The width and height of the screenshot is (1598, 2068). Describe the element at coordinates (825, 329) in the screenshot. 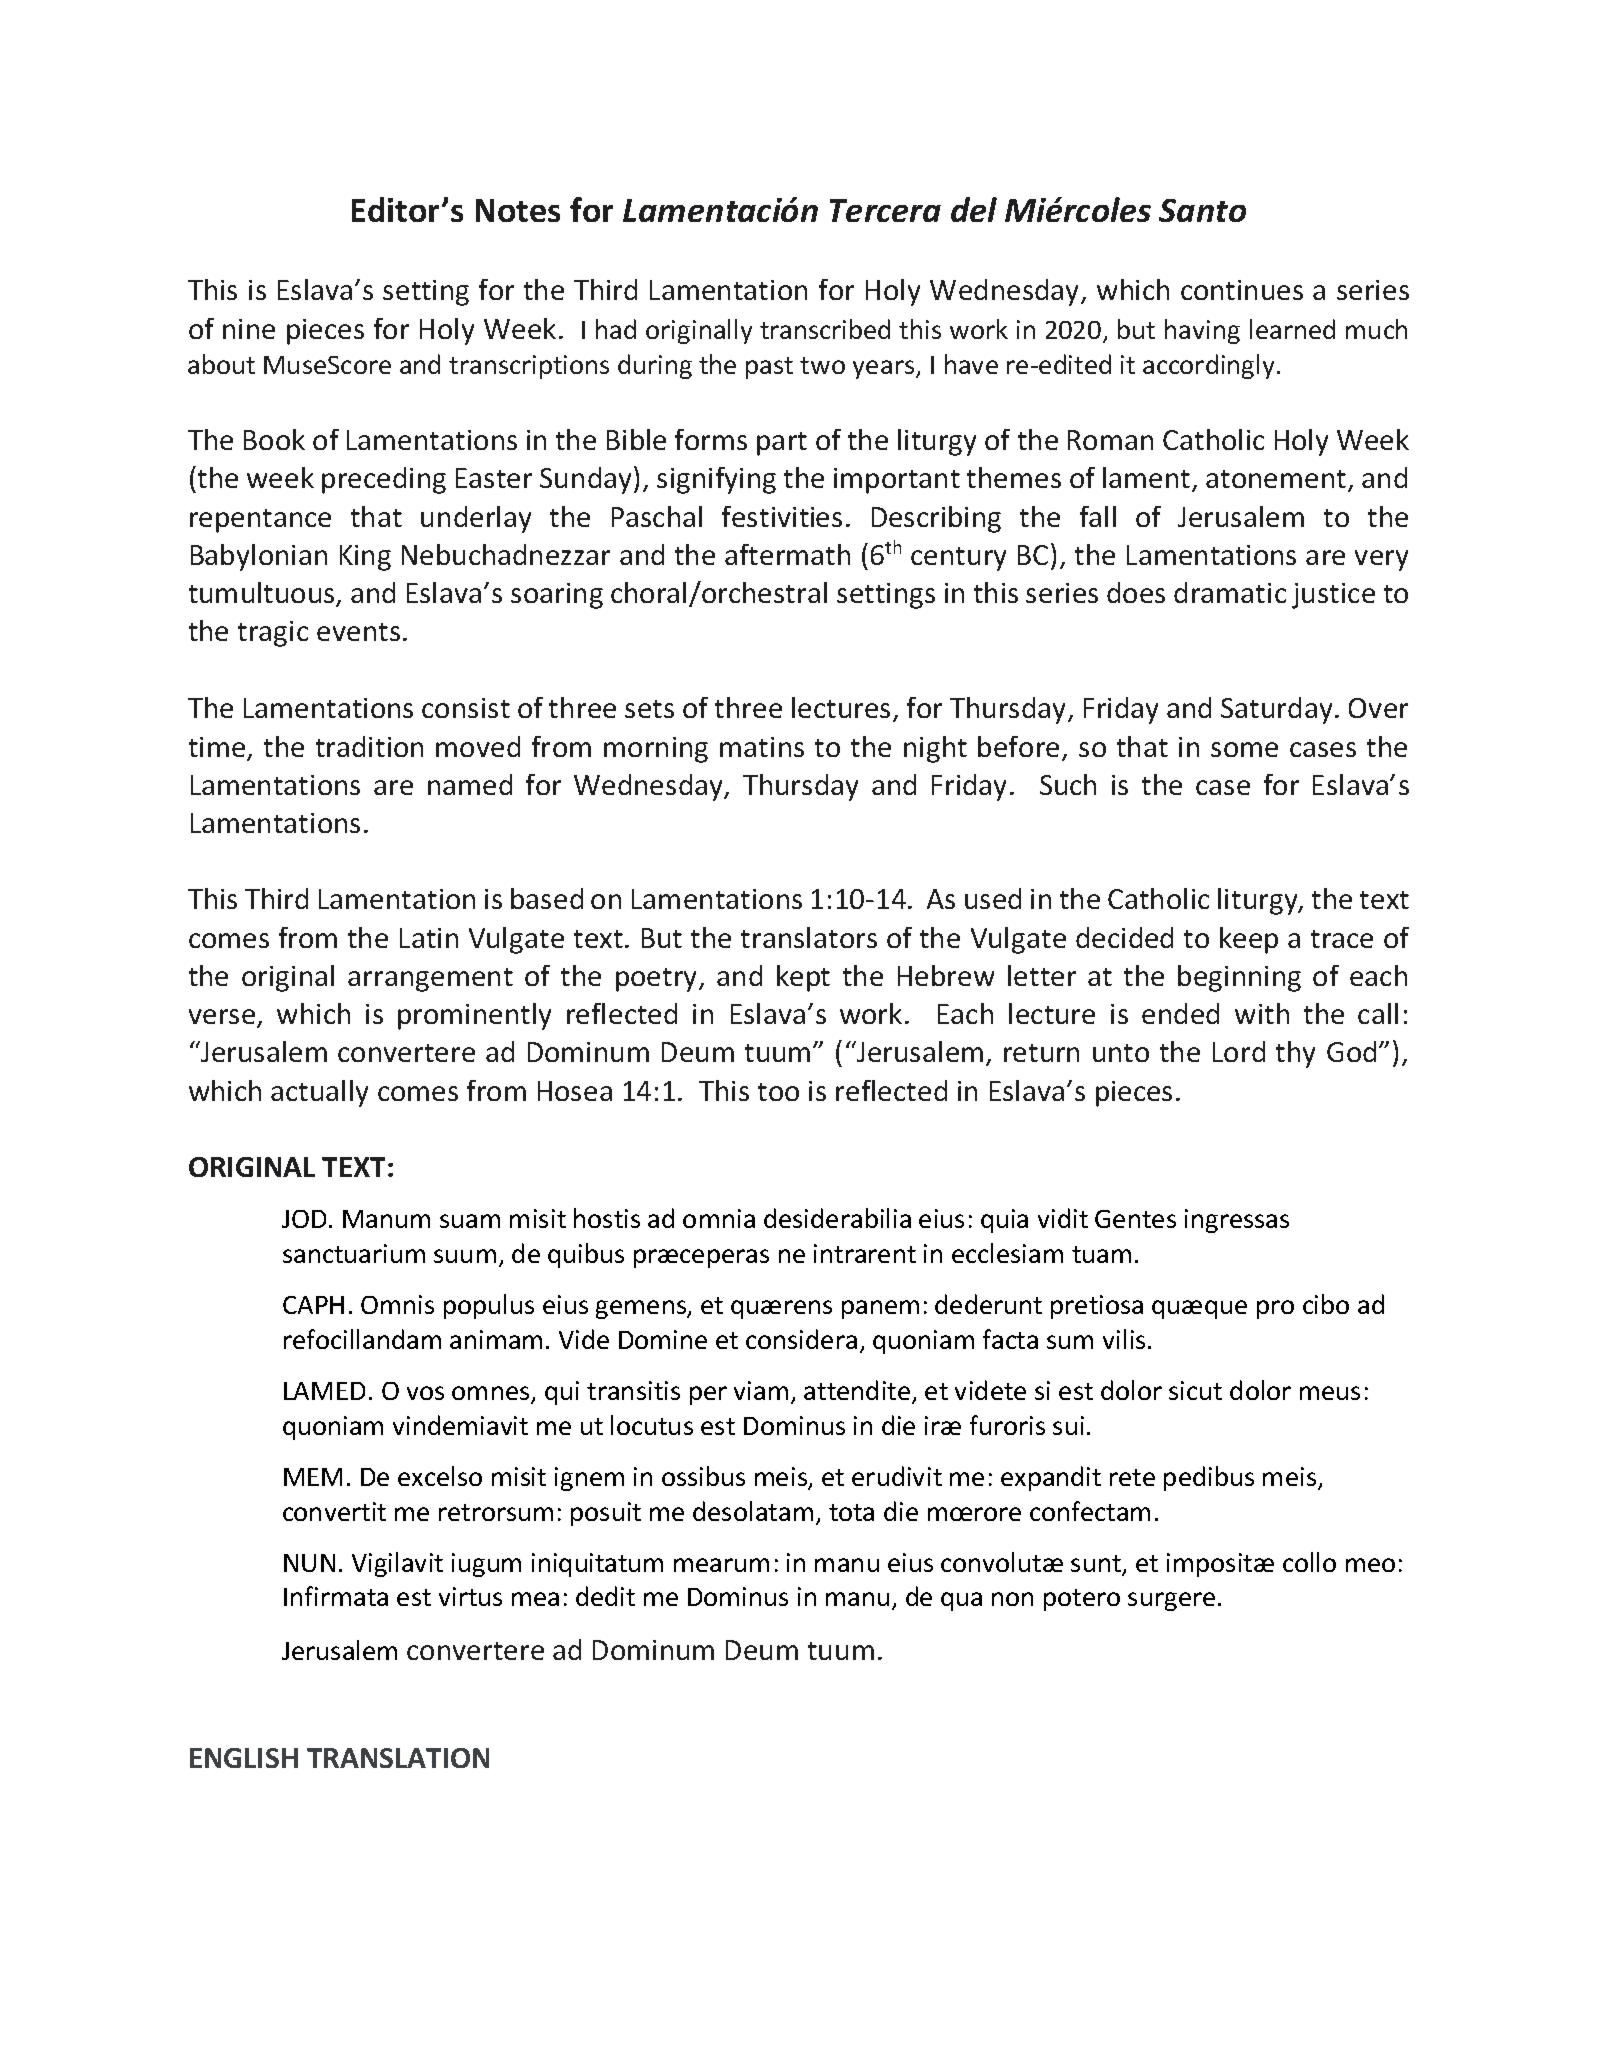

I see `transcribed` at that location.
